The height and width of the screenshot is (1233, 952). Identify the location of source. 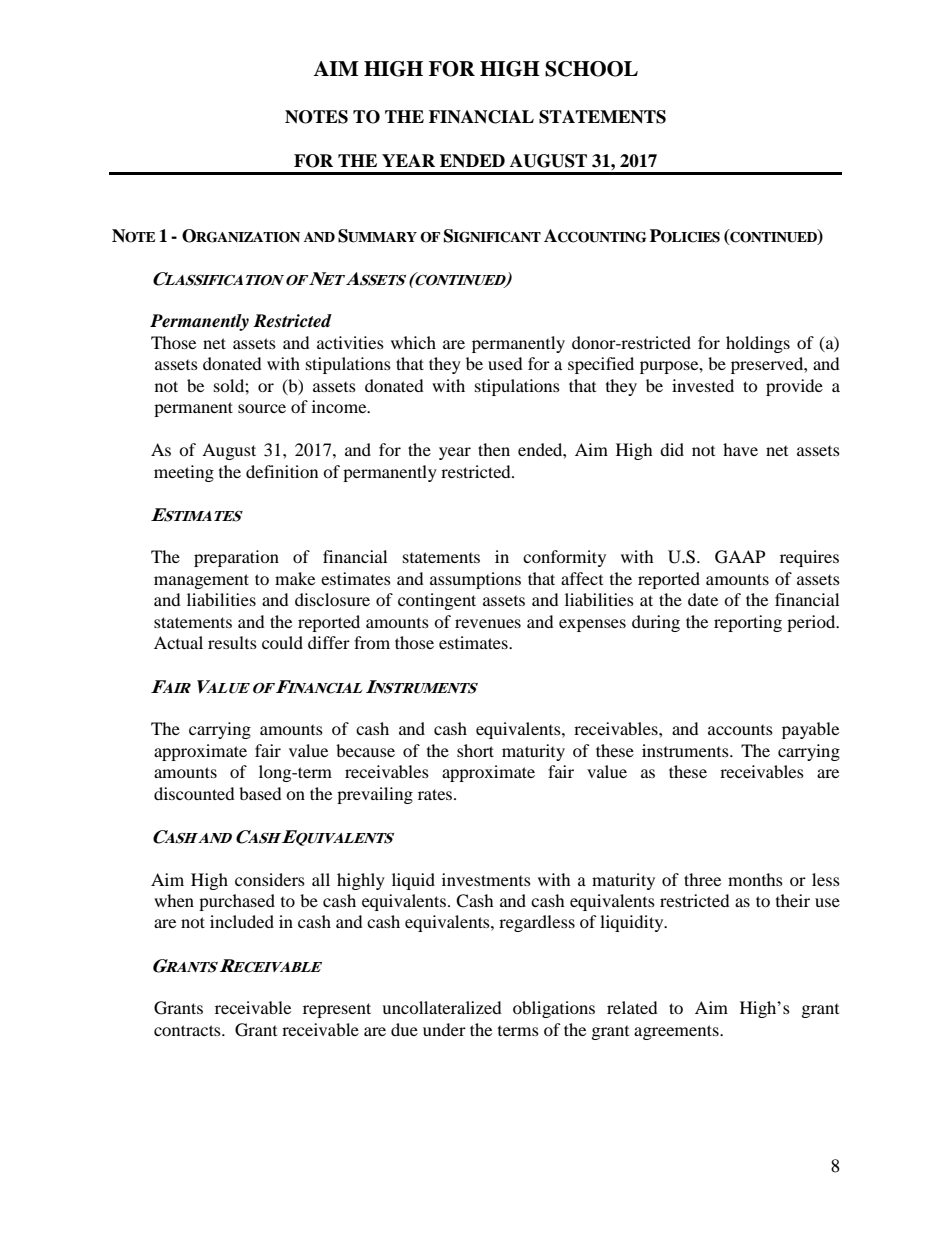
(262, 408).
